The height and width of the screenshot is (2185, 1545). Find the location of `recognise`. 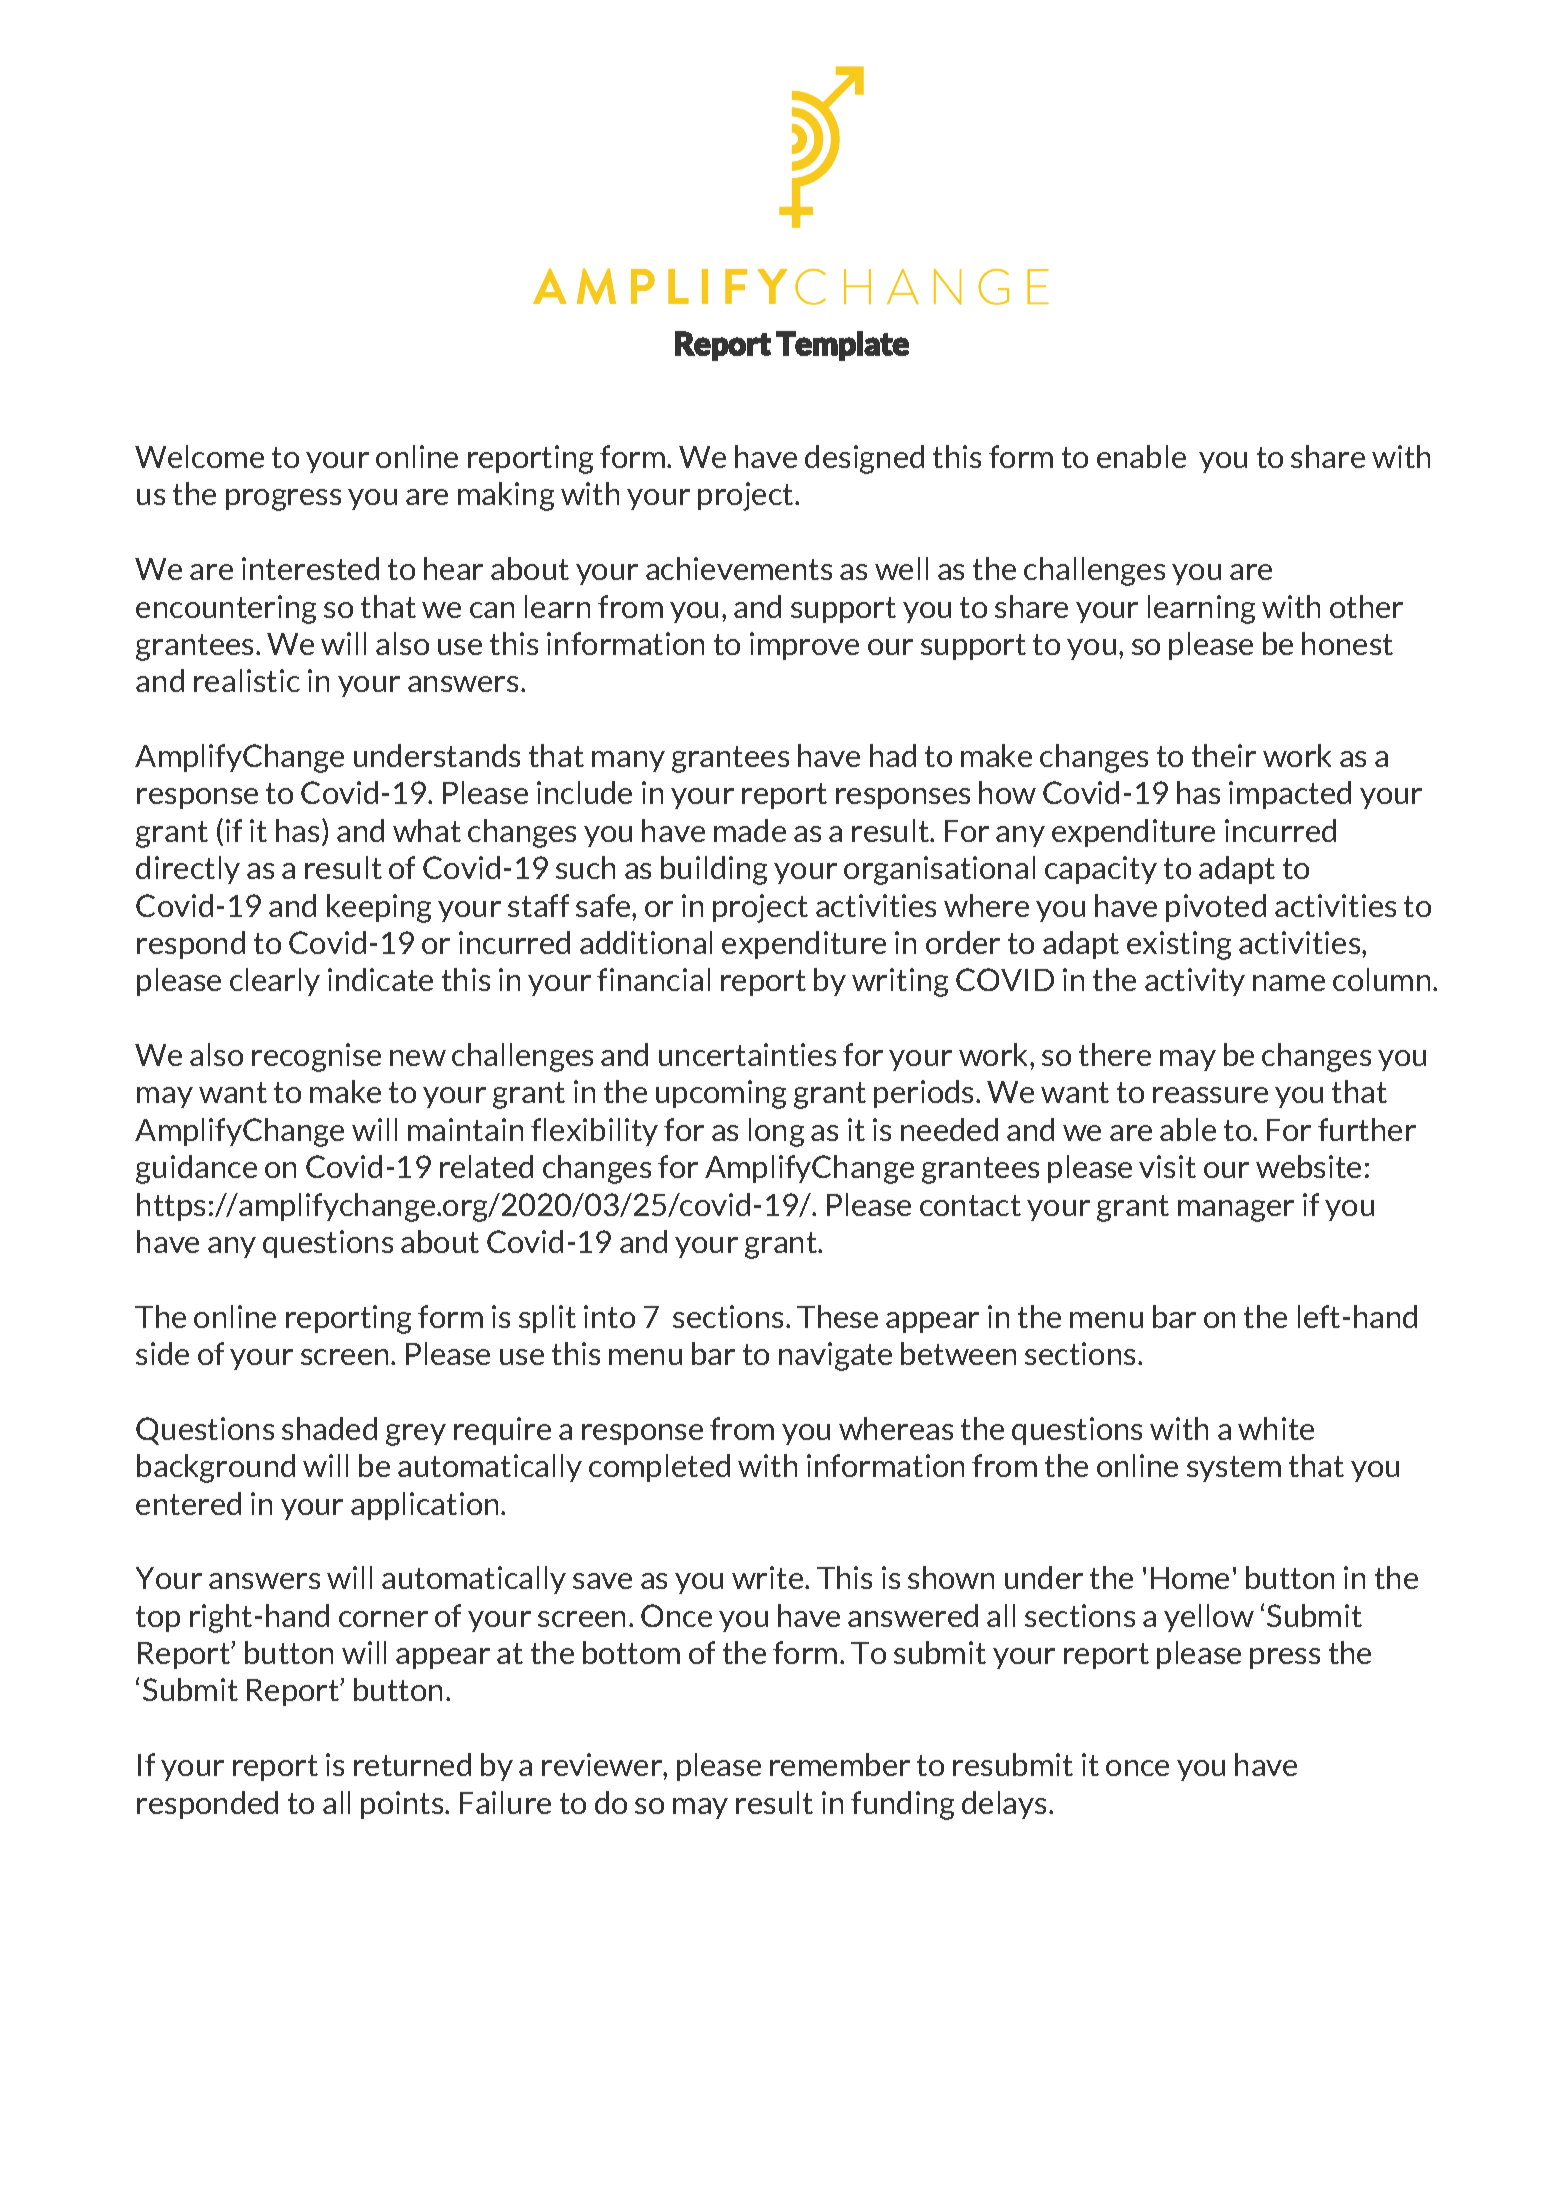

recognise is located at coordinates (316, 1057).
